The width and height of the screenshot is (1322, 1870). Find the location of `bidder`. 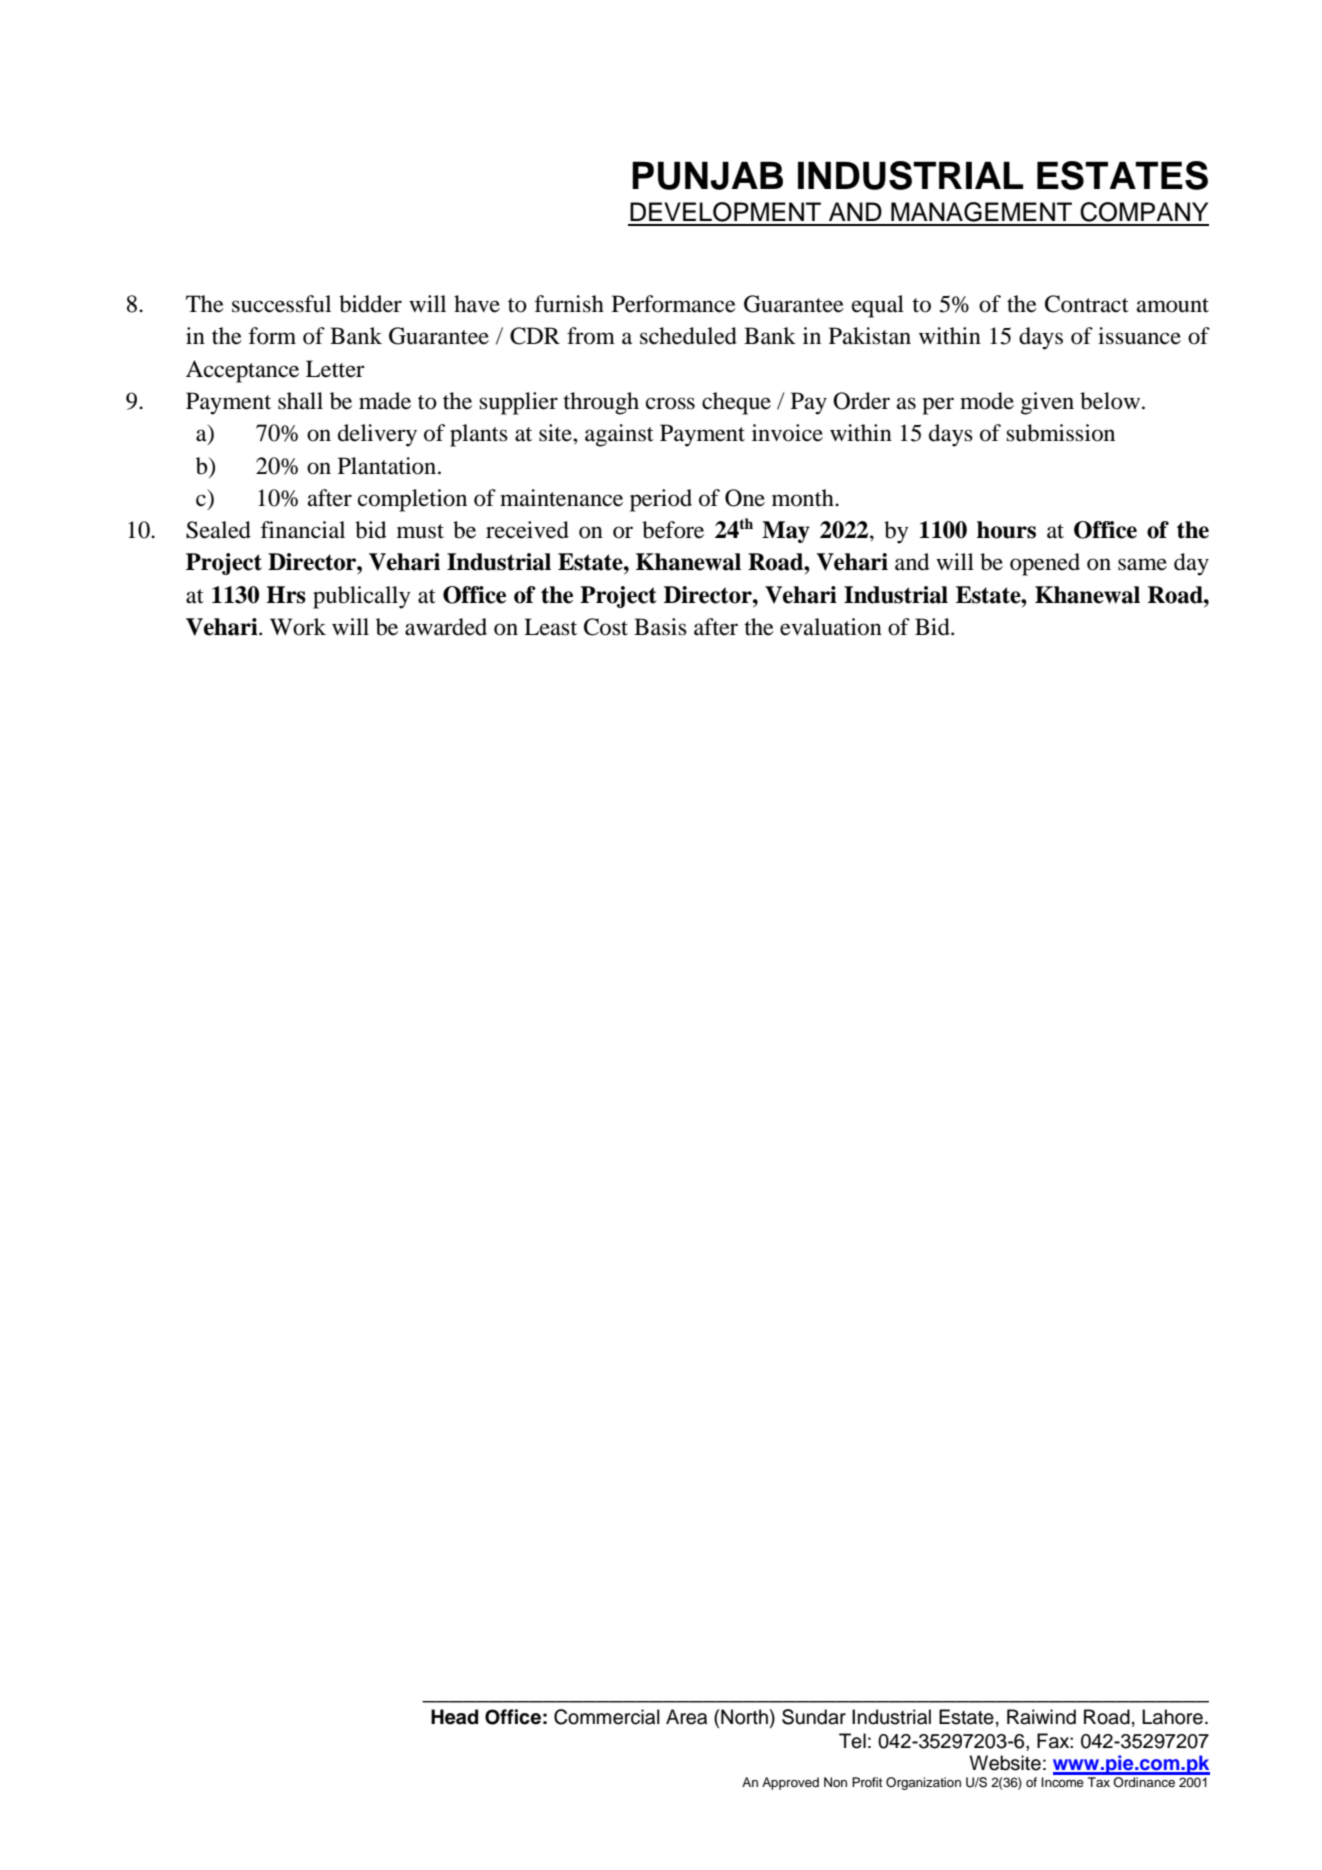

bidder is located at coordinates (370, 304).
